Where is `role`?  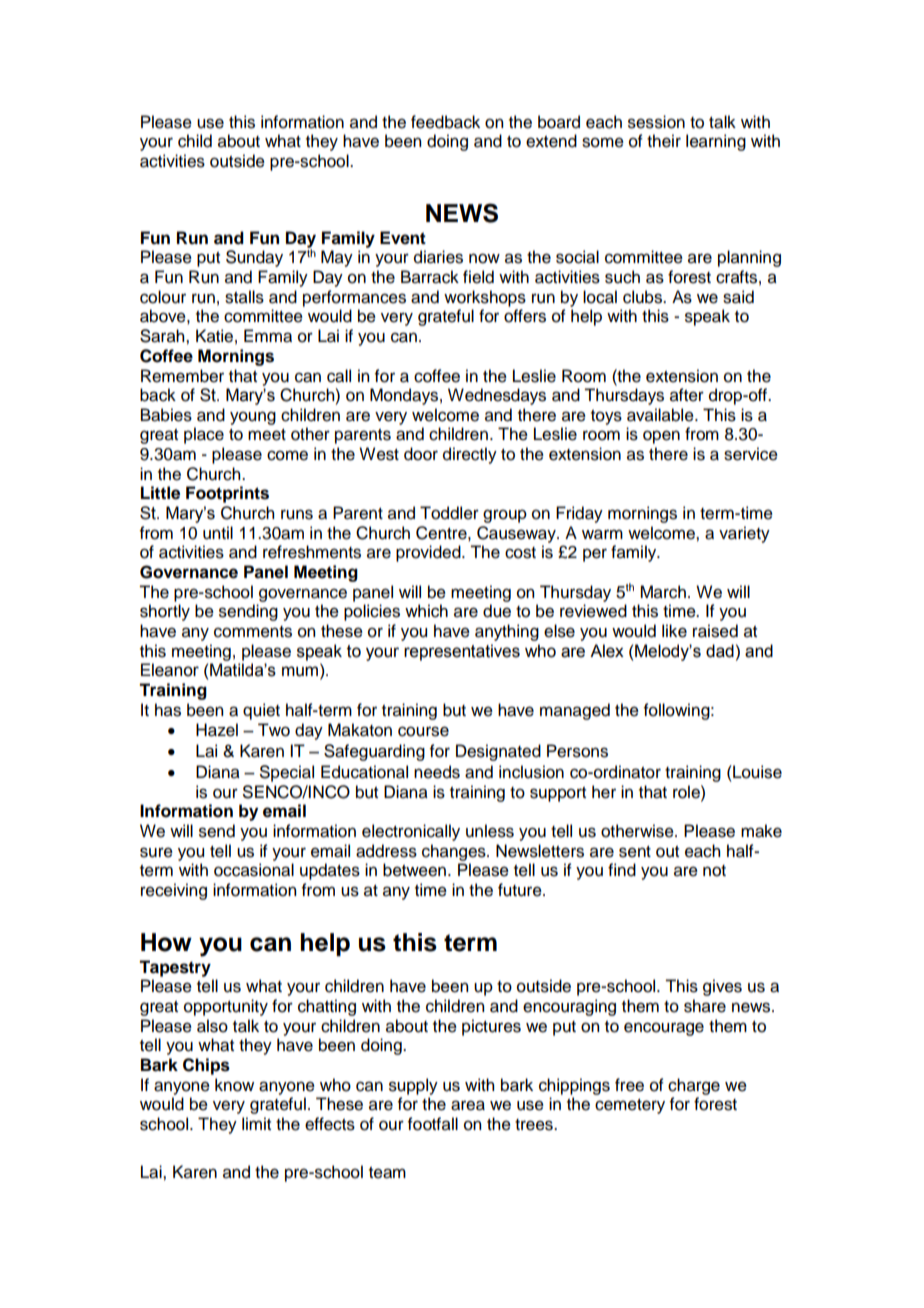 role is located at coordinates (687, 792).
